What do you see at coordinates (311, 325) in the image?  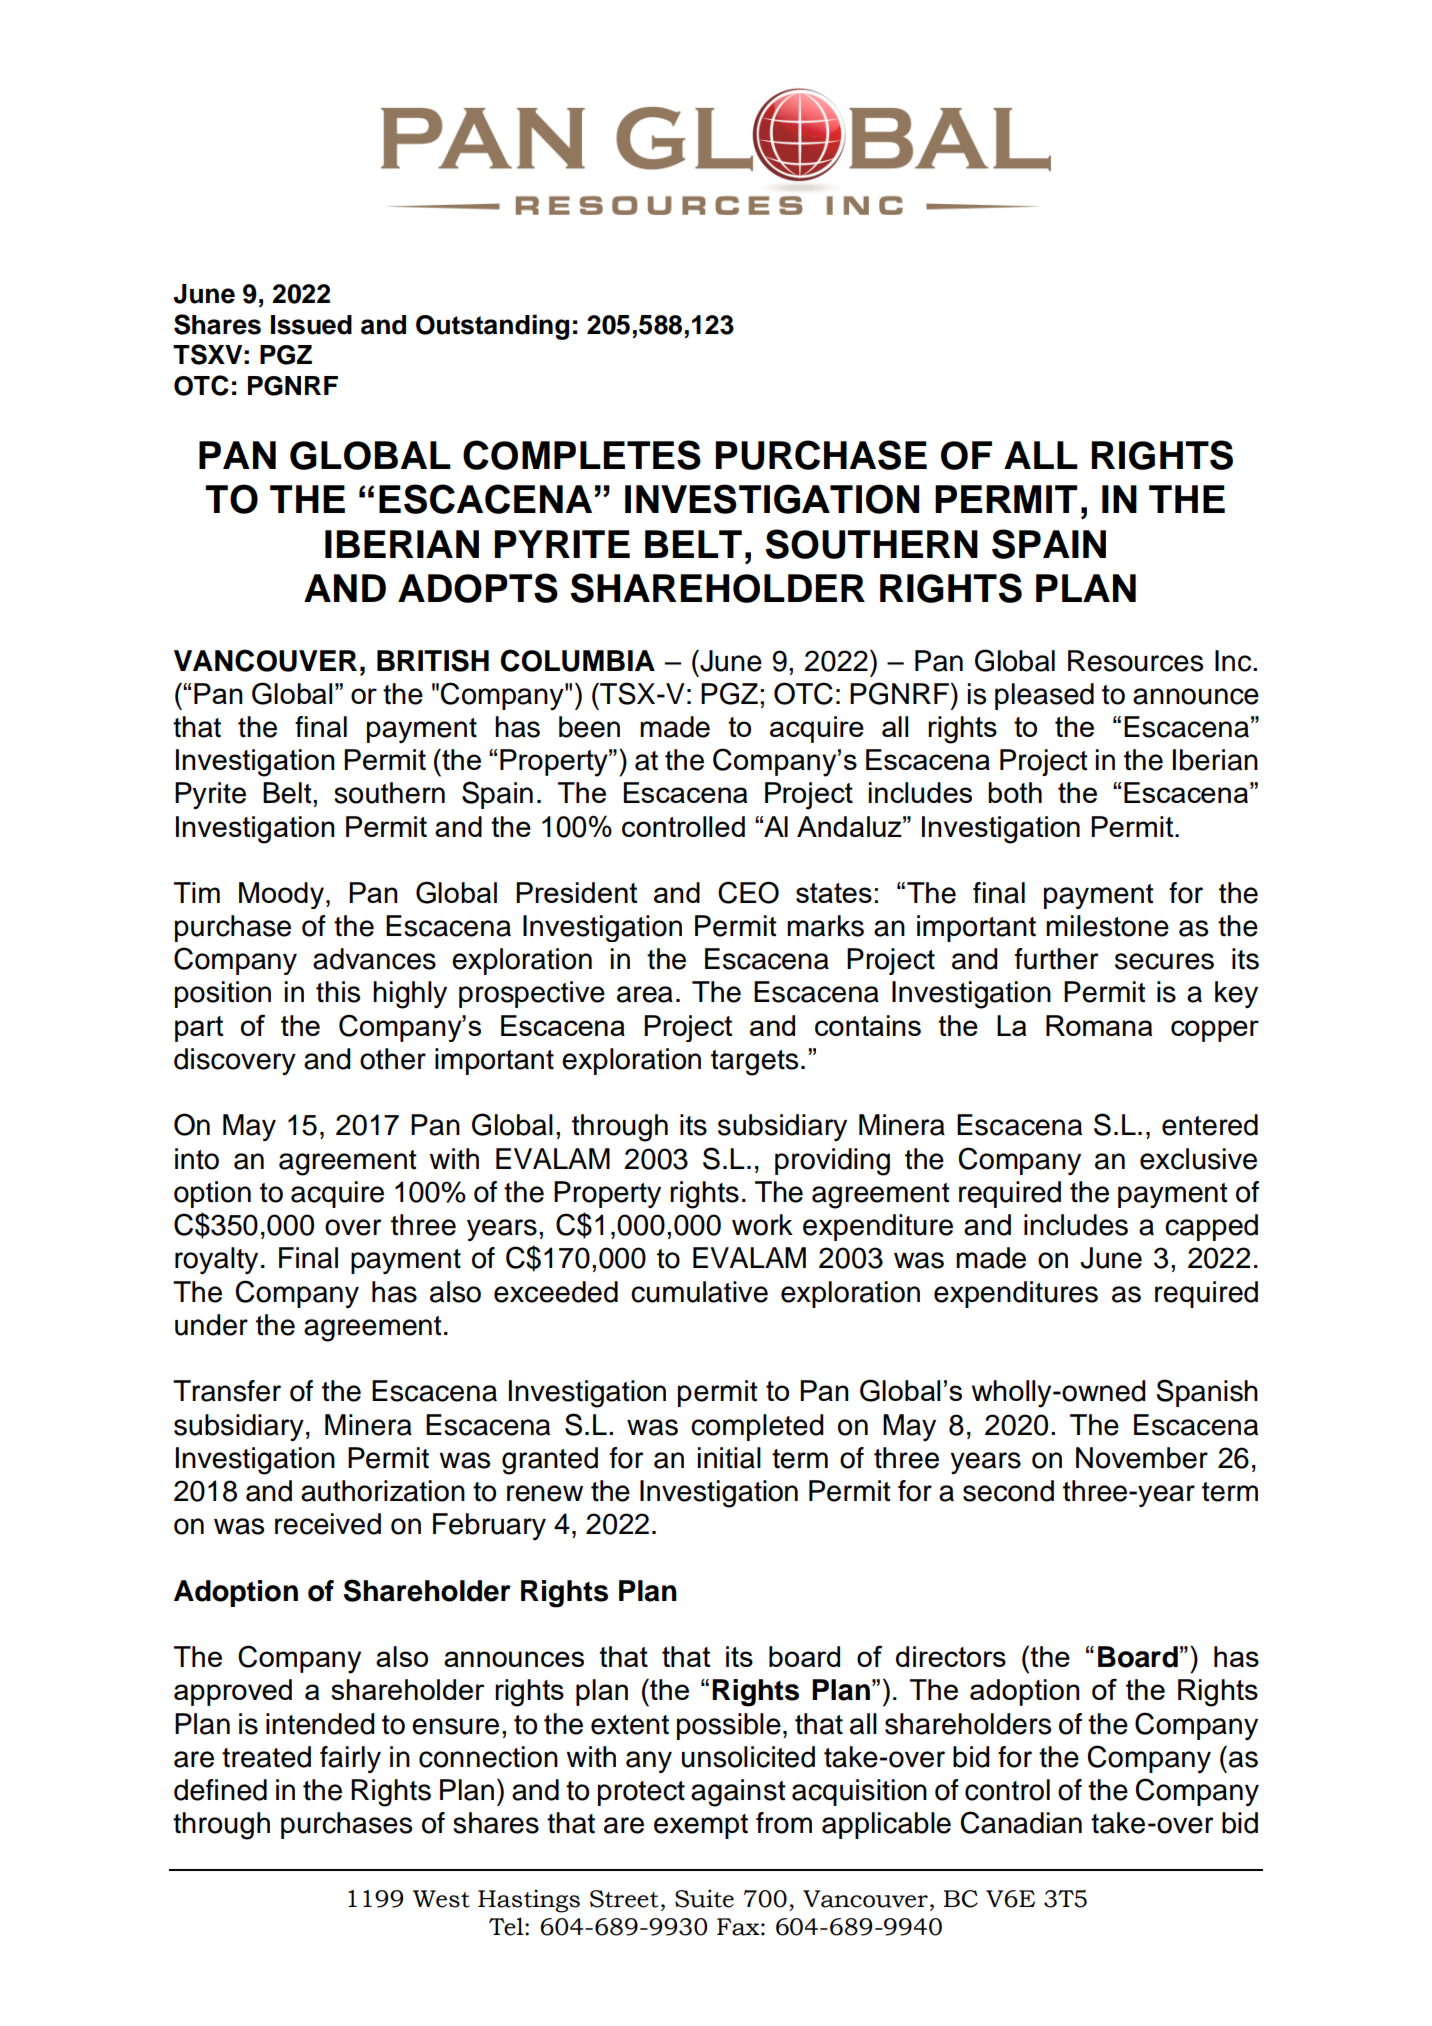 I see `Issued` at bounding box center [311, 325].
